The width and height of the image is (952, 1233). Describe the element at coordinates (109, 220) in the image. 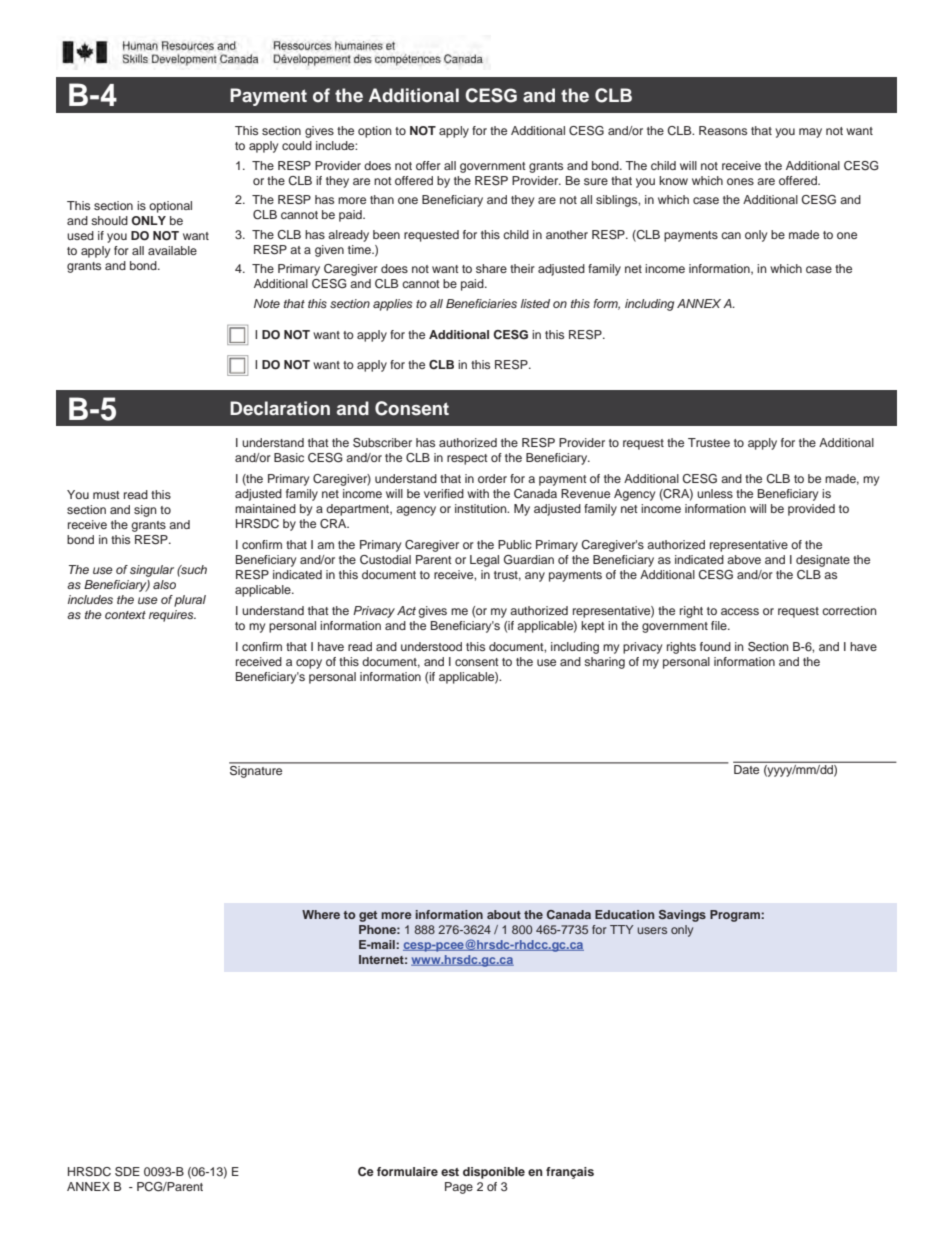

I see `should` at that location.
